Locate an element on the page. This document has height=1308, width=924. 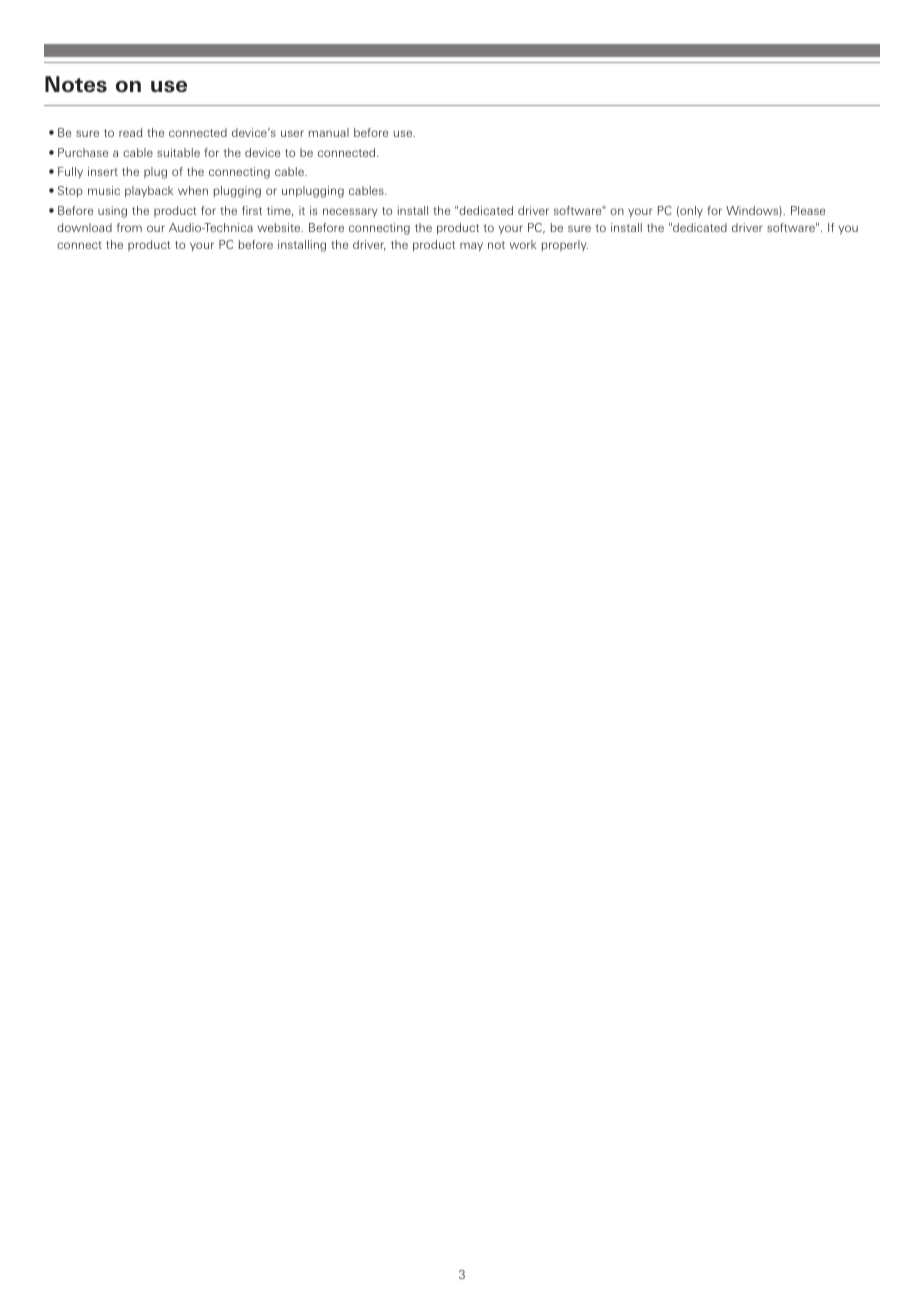
insert is located at coordinates (103, 171).
